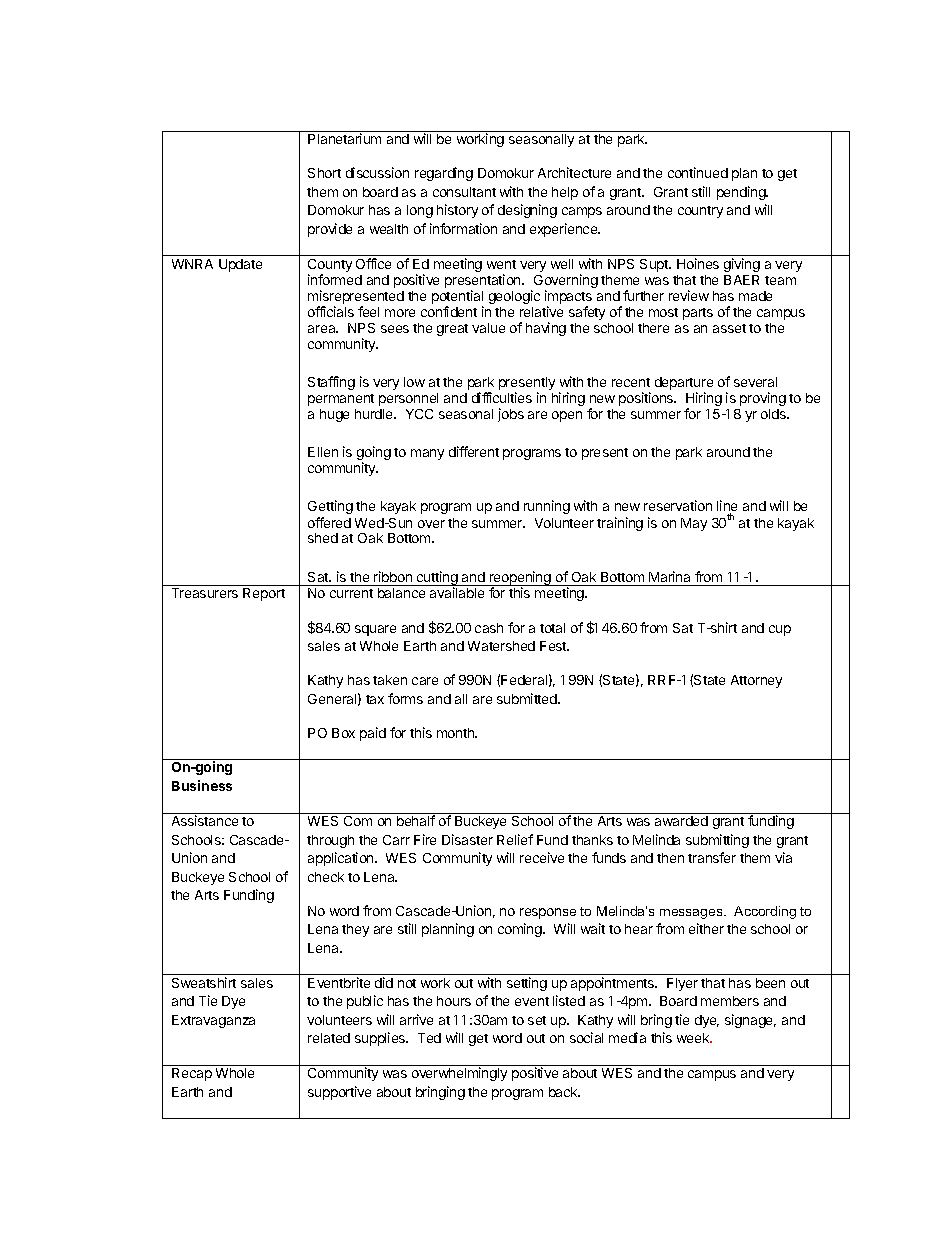  What do you see at coordinates (694, 1038) in the page?
I see `week` at bounding box center [694, 1038].
